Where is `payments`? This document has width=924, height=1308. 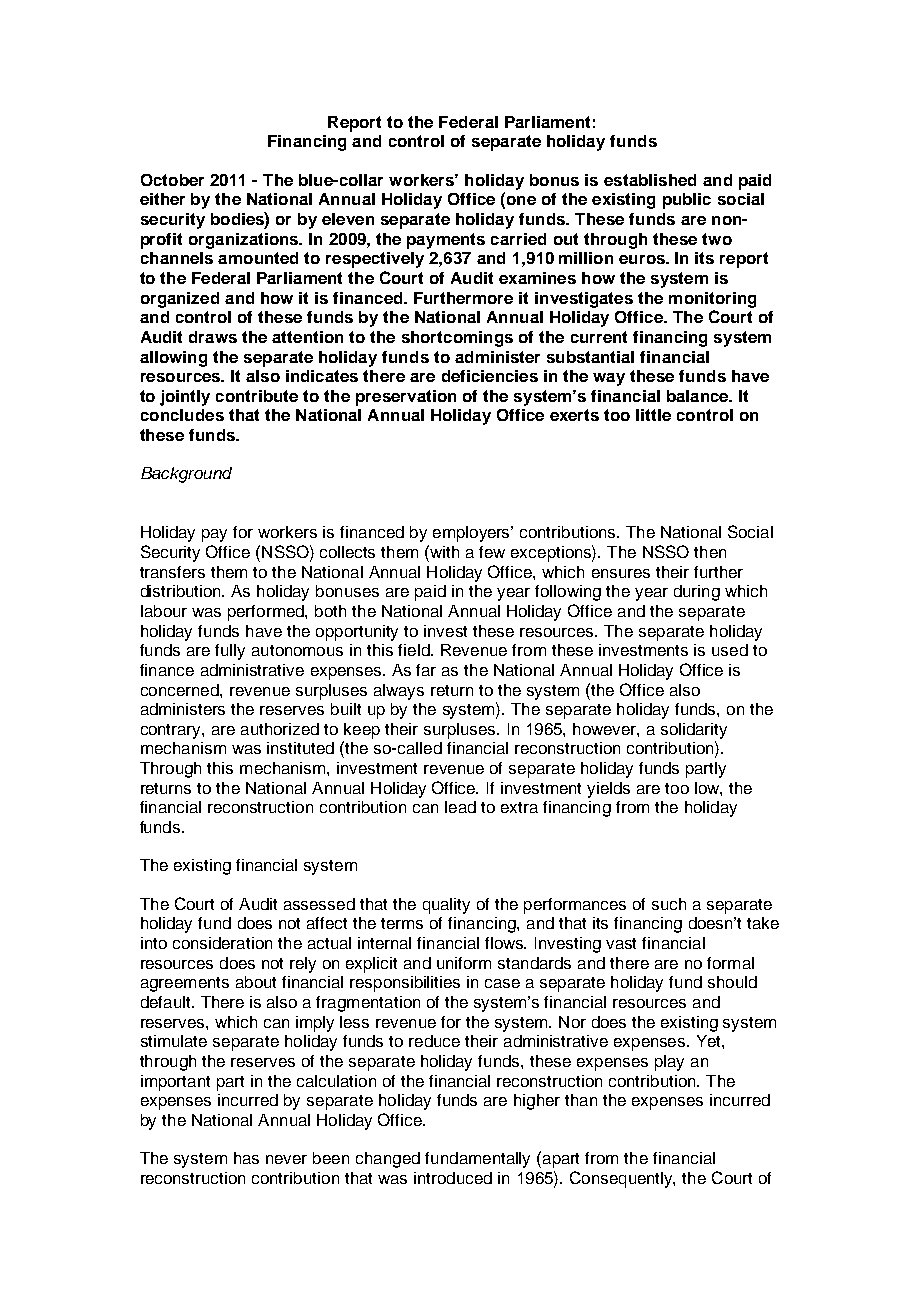
payments is located at coordinates (446, 241).
